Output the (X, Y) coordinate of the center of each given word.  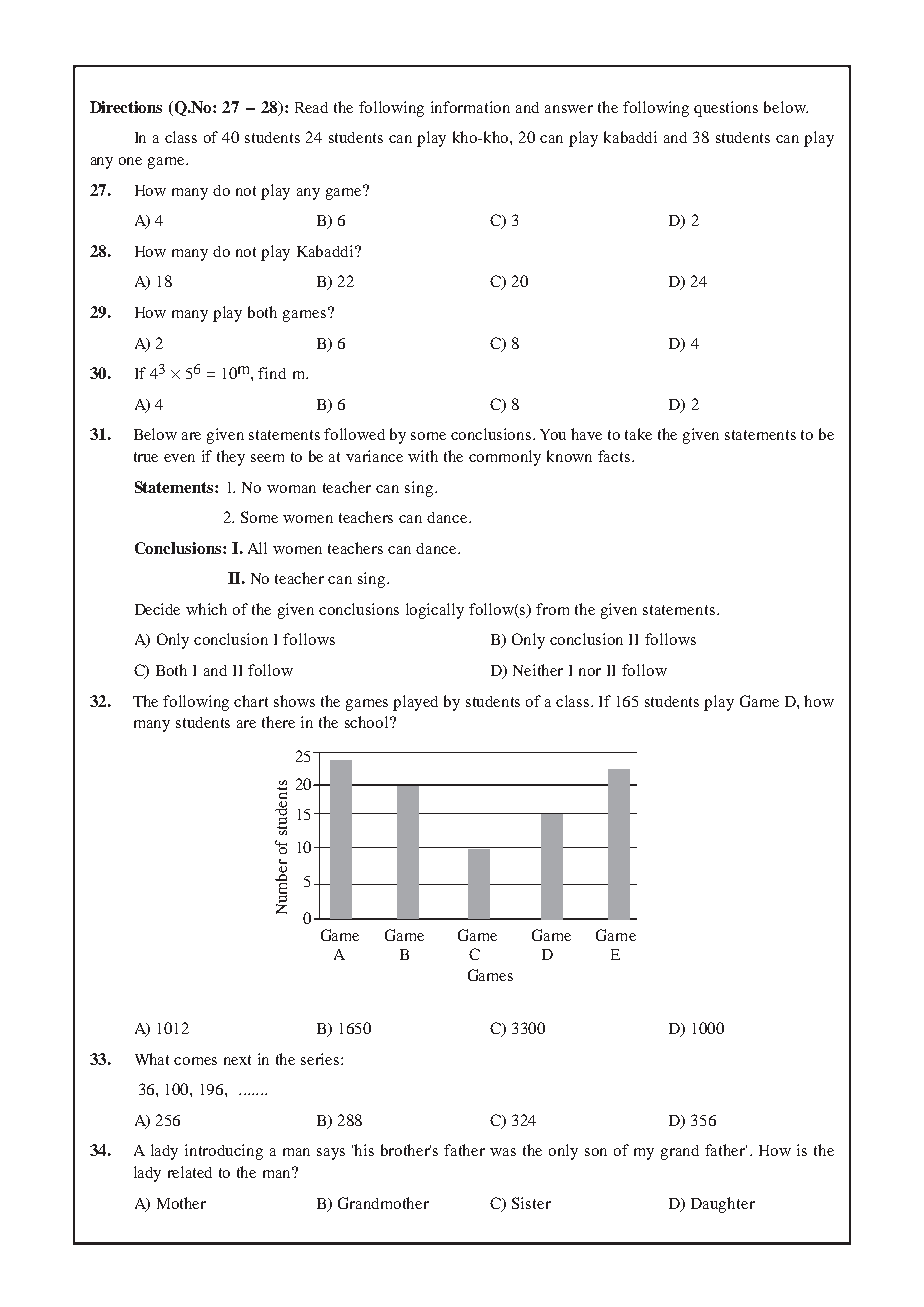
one (130, 161)
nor (590, 672)
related (190, 1172)
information (470, 107)
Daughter (723, 1205)
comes (195, 1061)
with (423, 456)
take (638, 434)
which (206, 609)
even (179, 458)
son (596, 1152)
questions (726, 109)
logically (435, 611)
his (364, 1150)
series (321, 1059)
